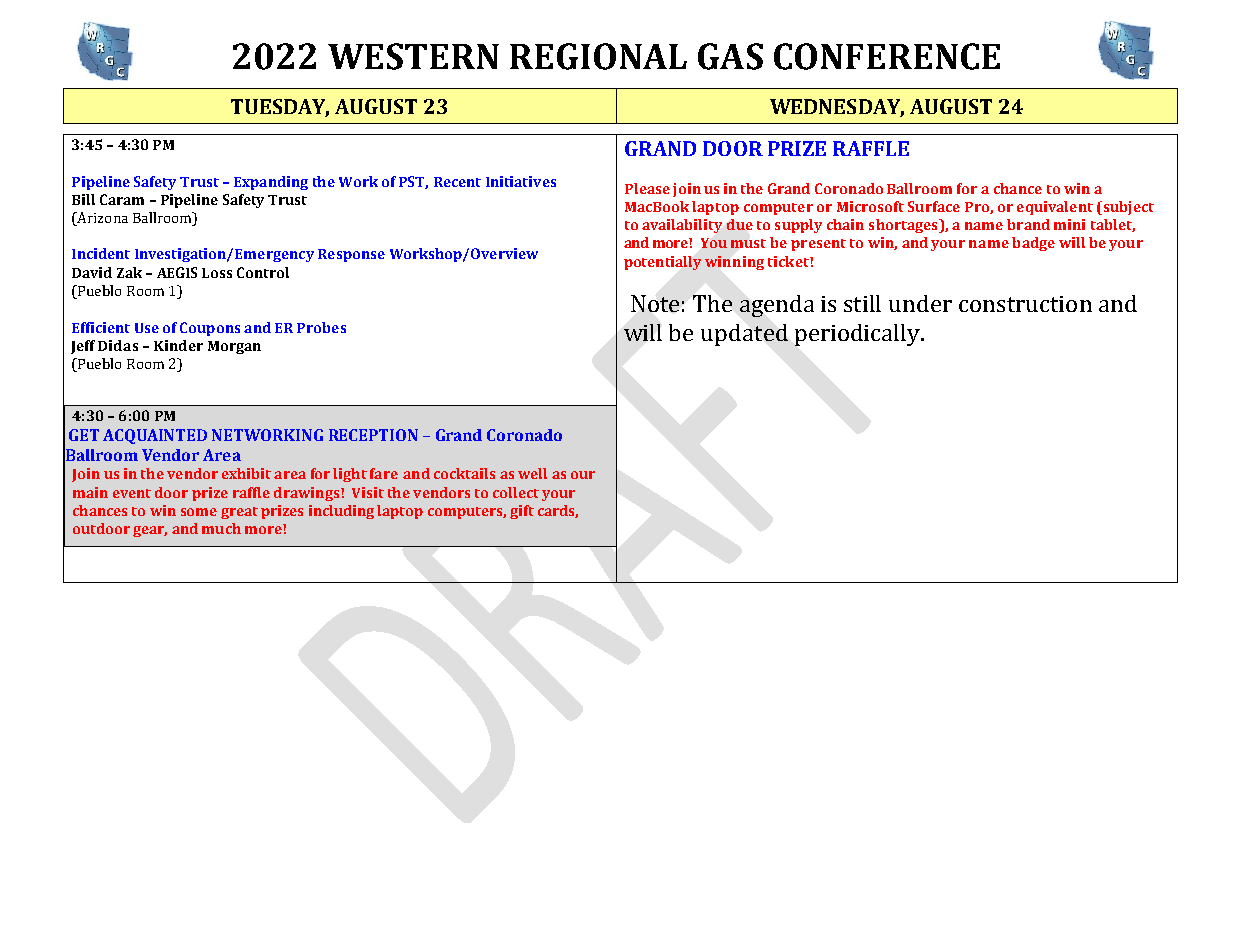  What do you see at coordinates (413, 56) in the screenshot?
I see `WESTERN` at bounding box center [413, 56].
